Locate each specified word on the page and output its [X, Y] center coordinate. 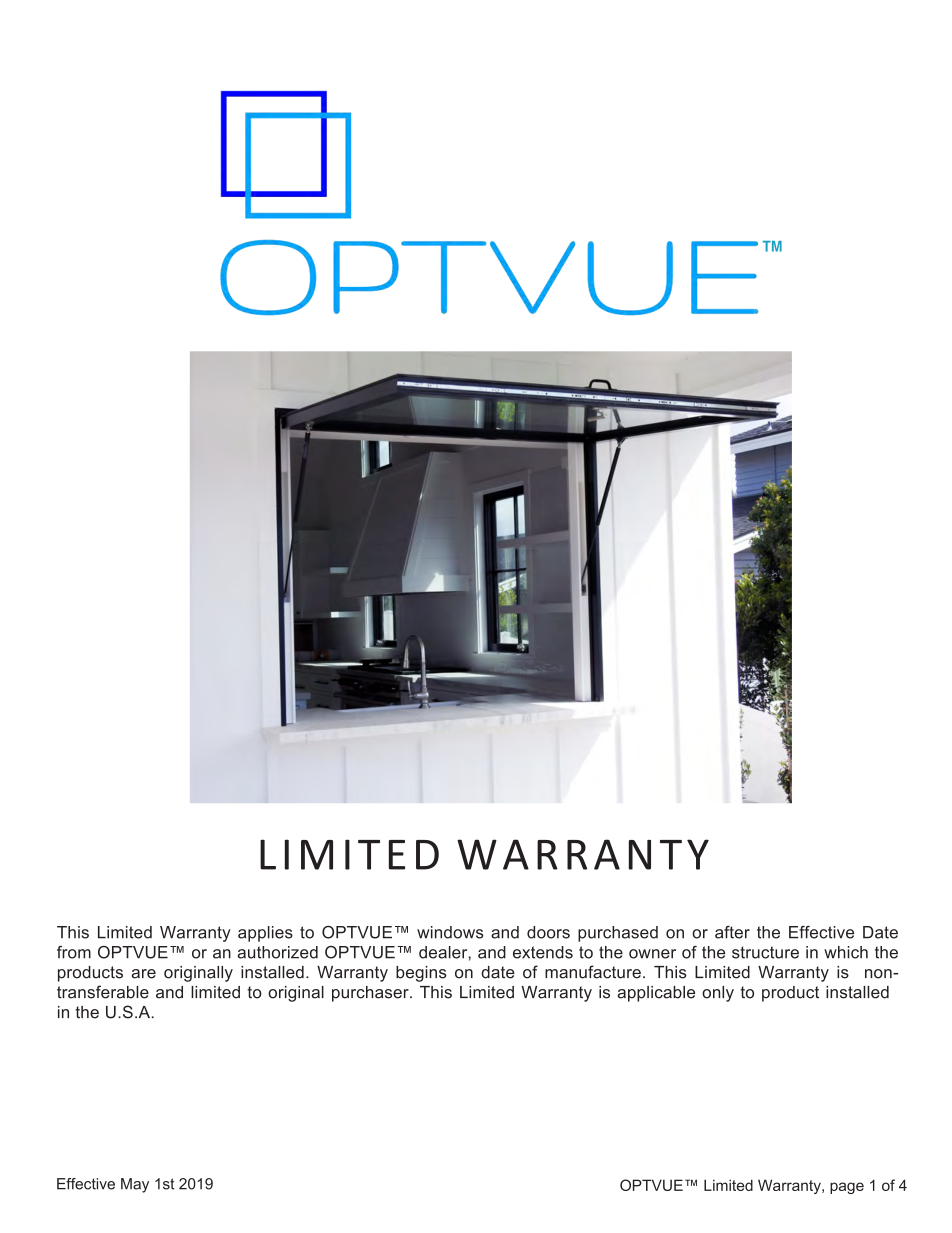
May [135, 1185]
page [847, 1188]
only [718, 994]
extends [543, 952]
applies [265, 934]
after [732, 932]
